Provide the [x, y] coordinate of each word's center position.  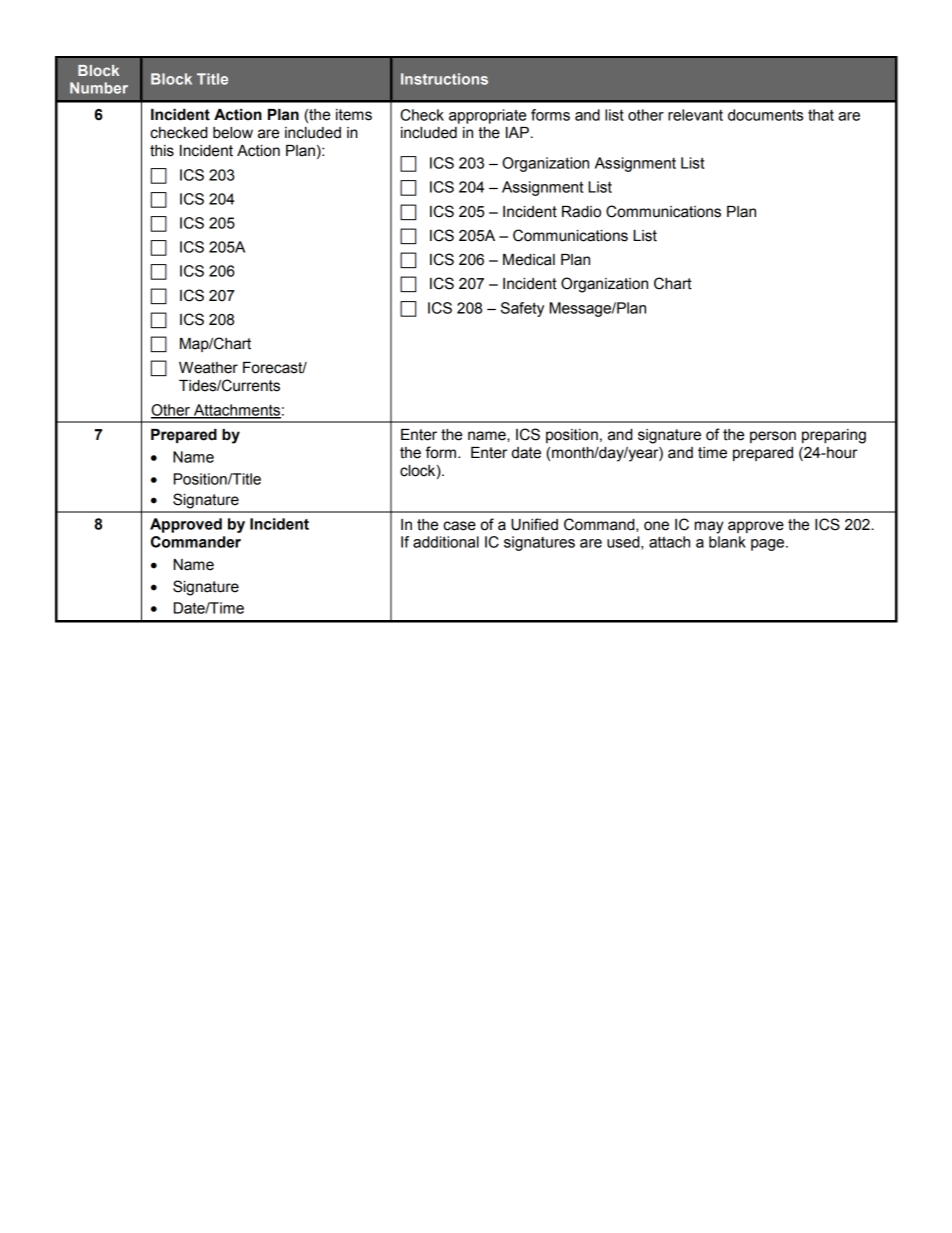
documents [765, 115]
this [162, 151]
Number [99, 88]
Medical [529, 260]
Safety [522, 309]
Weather [208, 368]
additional [446, 542]
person [773, 437]
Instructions [444, 79]
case [459, 526]
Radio [581, 212]
